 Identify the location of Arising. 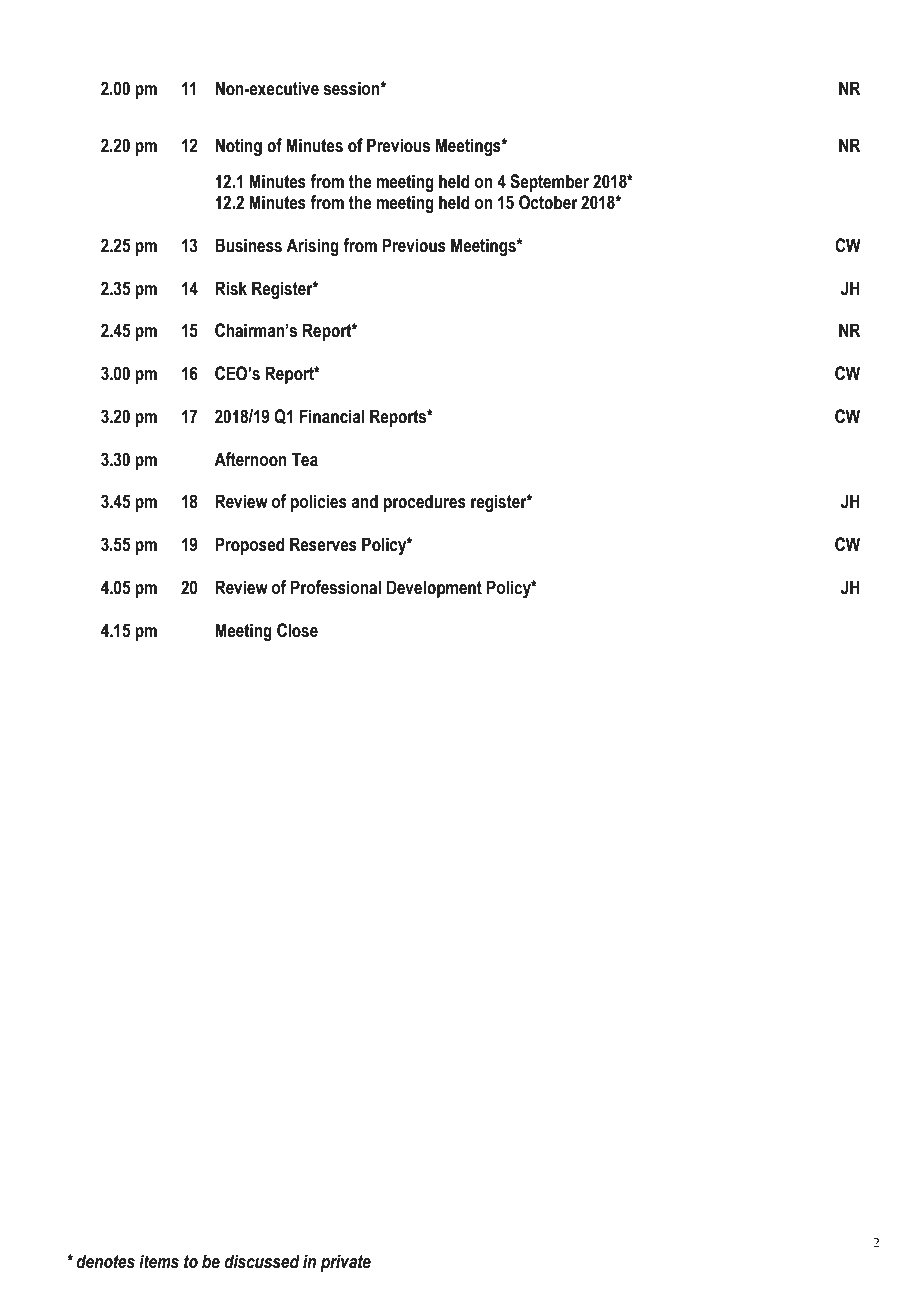
(312, 247).
